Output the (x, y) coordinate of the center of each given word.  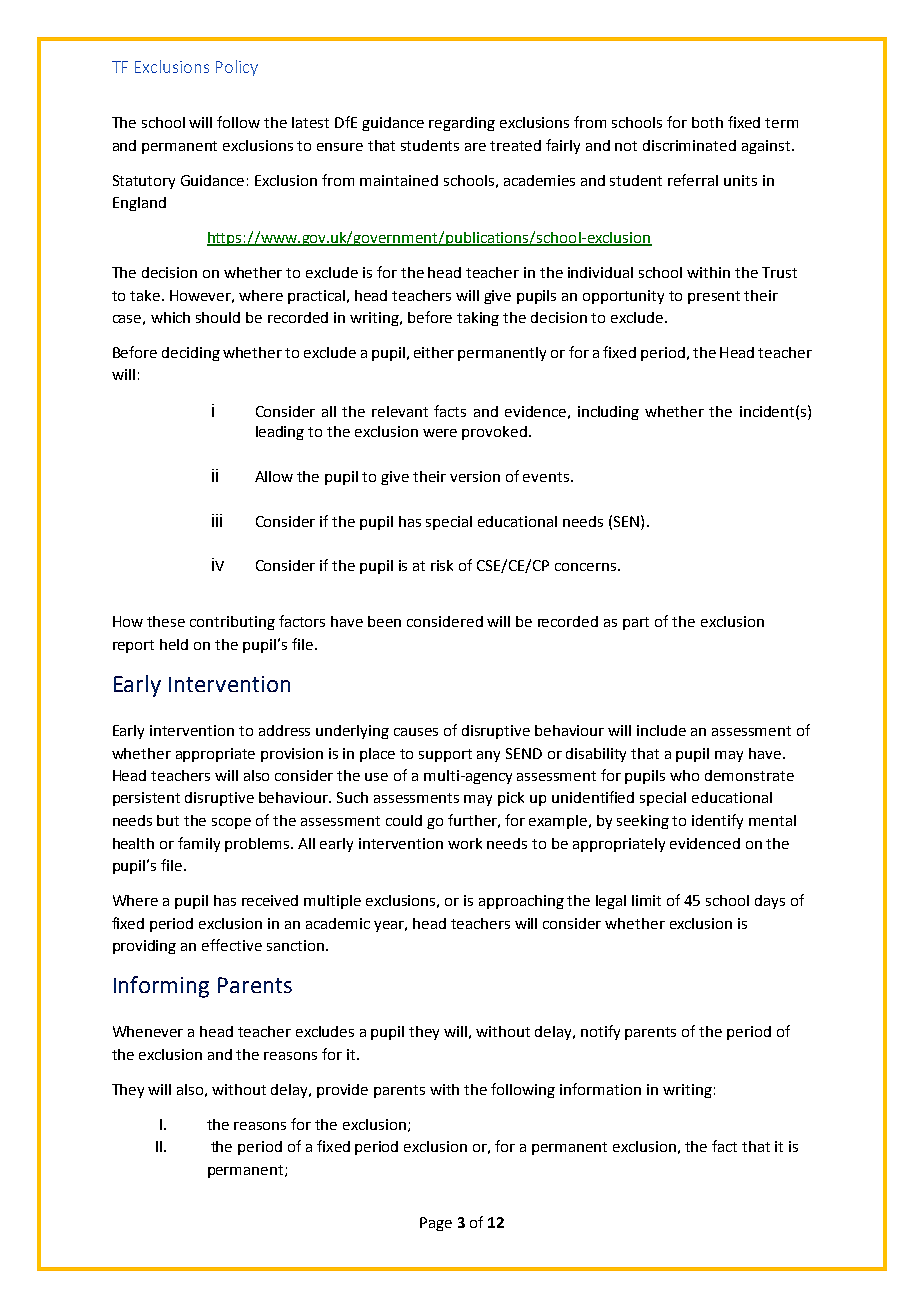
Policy (237, 68)
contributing (232, 623)
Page (436, 1224)
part (636, 623)
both (707, 122)
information (600, 1089)
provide (342, 1091)
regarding (462, 124)
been (384, 621)
